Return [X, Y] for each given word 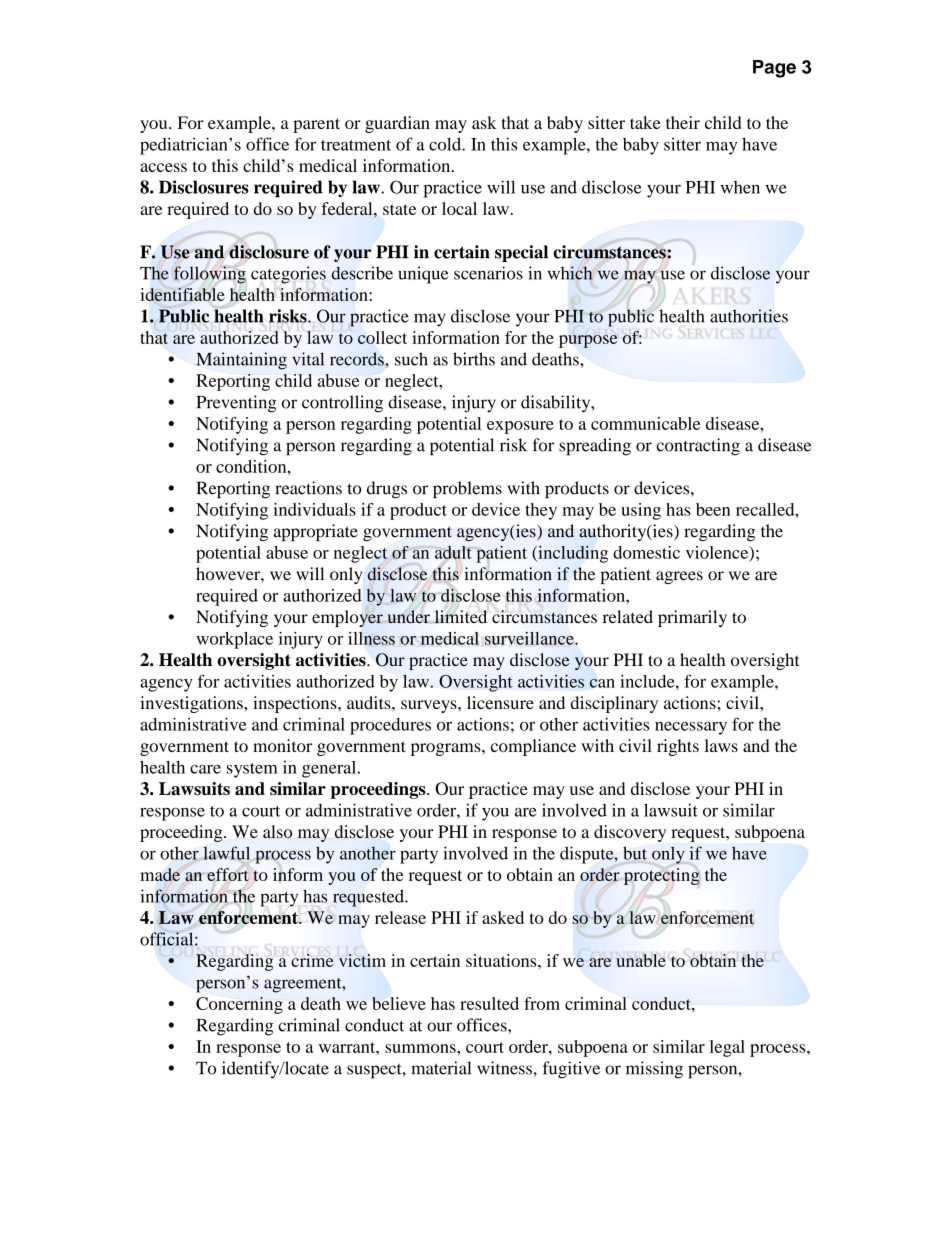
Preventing [237, 404]
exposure [520, 427]
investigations [192, 704]
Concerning [239, 1005]
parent [316, 125]
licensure [500, 702]
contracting [698, 447]
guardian [397, 124]
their [683, 122]
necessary [691, 728]
